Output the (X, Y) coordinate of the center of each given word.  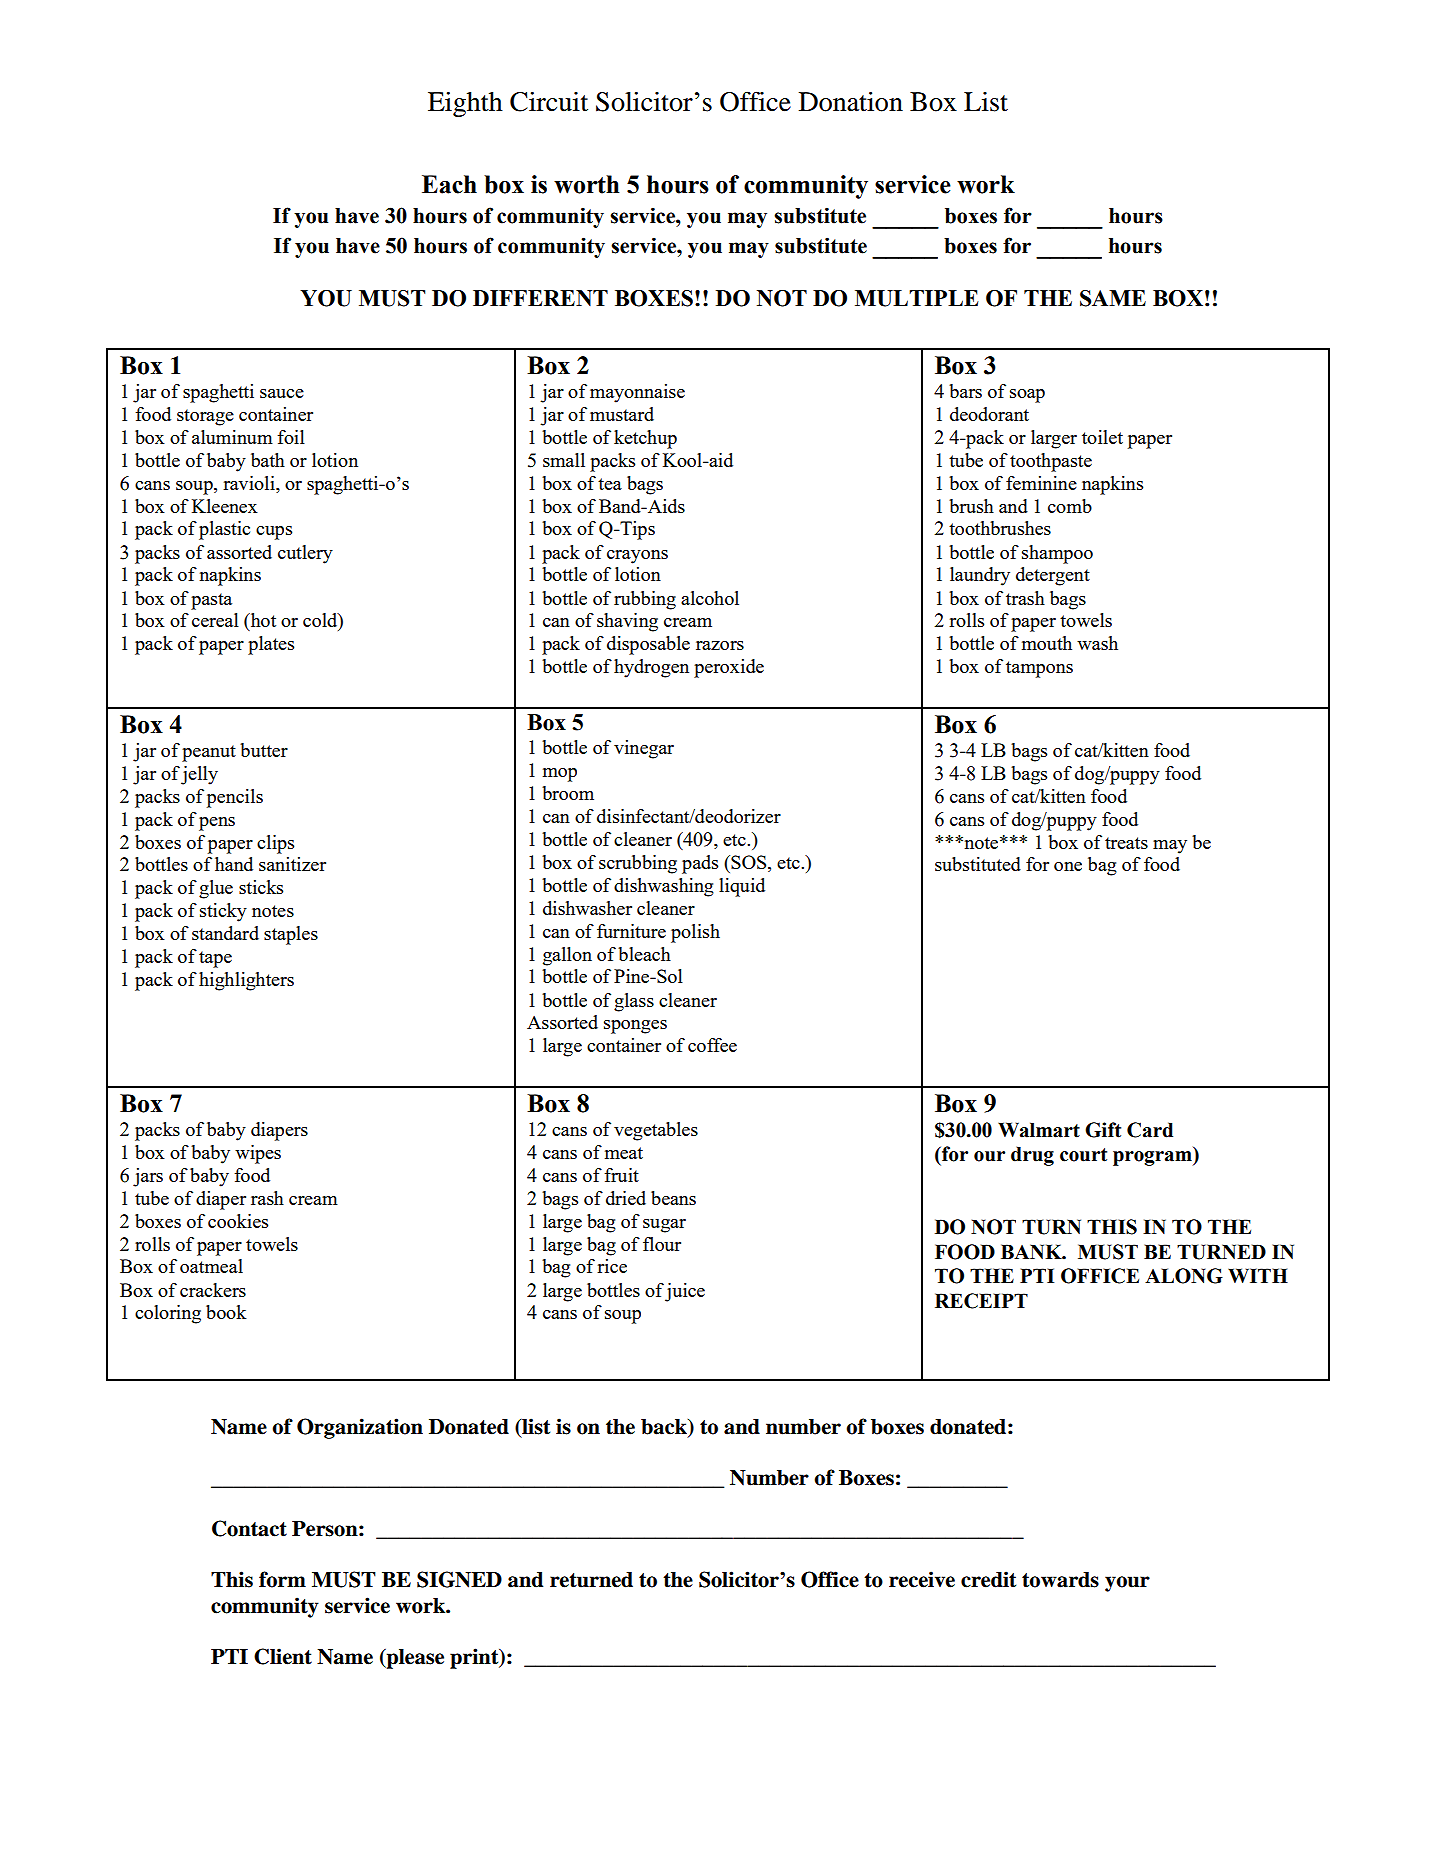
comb (1070, 506)
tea (610, 484)
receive (922, 1579)
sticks (261, 887)
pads (700, 864)
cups (274, 533)
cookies (238, 1221)
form (282, 1579)
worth (586, 184)
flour (662, 1244)
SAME (1113, 298)
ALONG (1184, 1276)
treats (1126, 843)
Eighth (465, 104)
